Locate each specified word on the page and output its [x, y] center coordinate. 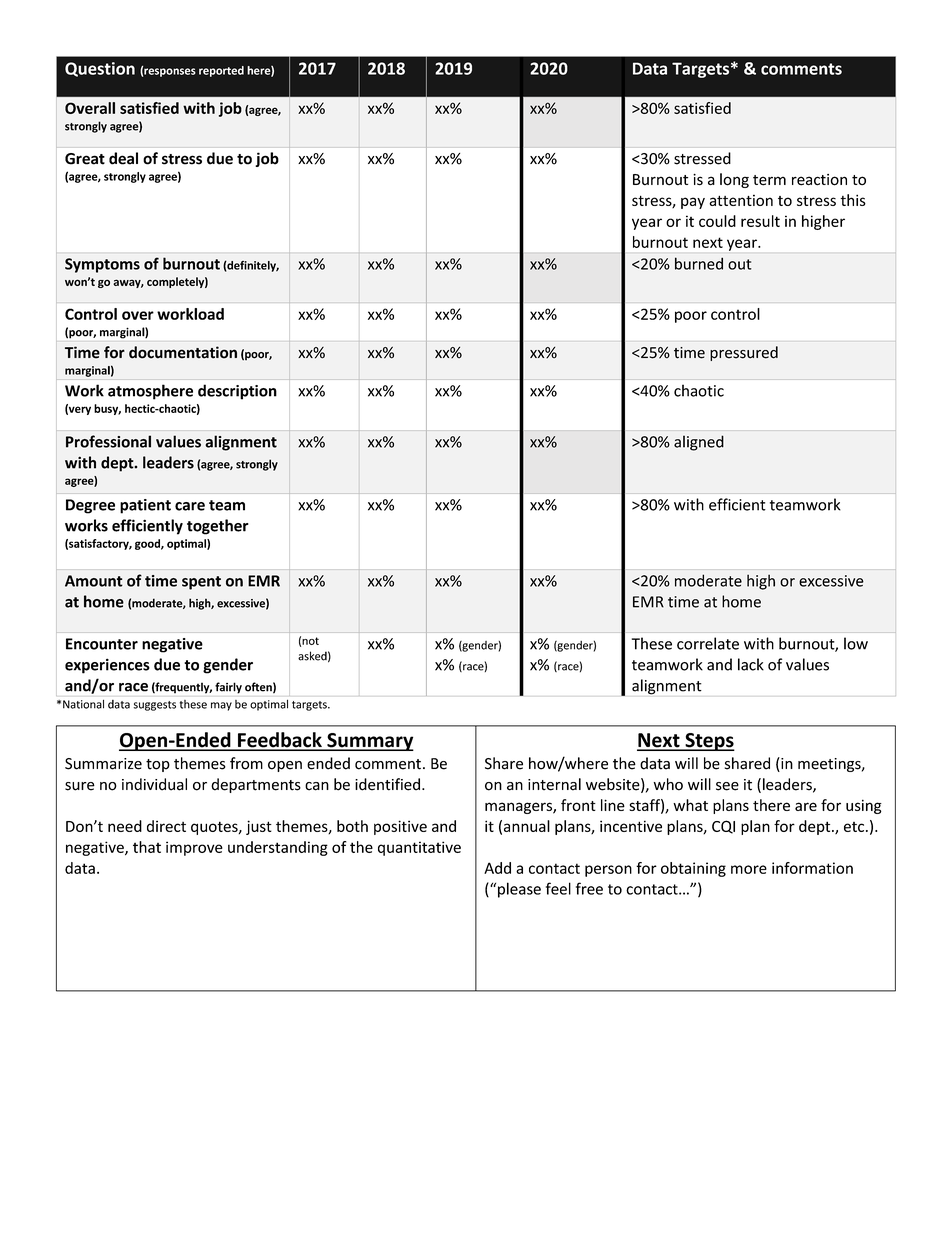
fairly [228, 688]
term [769, 180]
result [760, 221]
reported [221, 71]
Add [497, 868]
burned [699, 263]
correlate [708, 643]
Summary [369, 742]
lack [751, 664]
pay [693, 203]
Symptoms [102, 265]
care [190, 506]
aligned [699, 443]
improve [194, 848]
